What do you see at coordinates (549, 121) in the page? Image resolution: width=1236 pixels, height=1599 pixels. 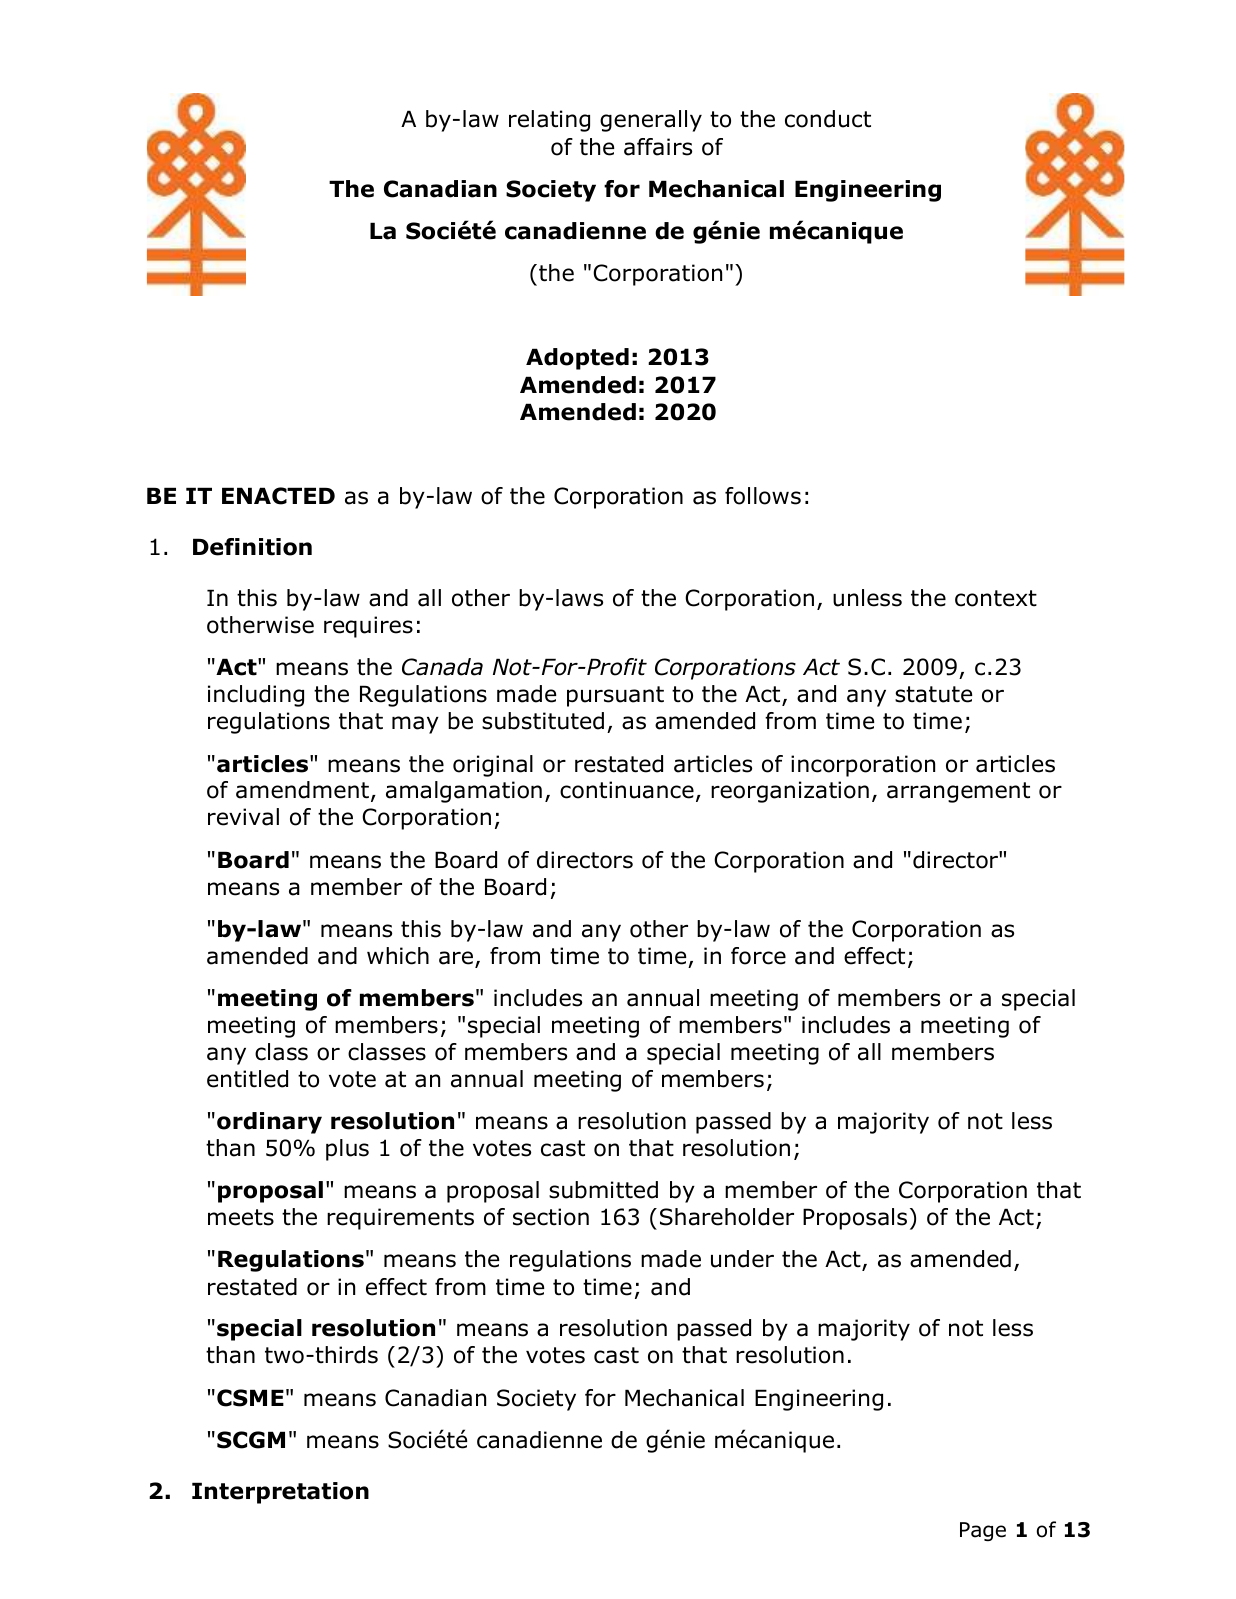 I see `relating` at bounding box center [549, 121].
